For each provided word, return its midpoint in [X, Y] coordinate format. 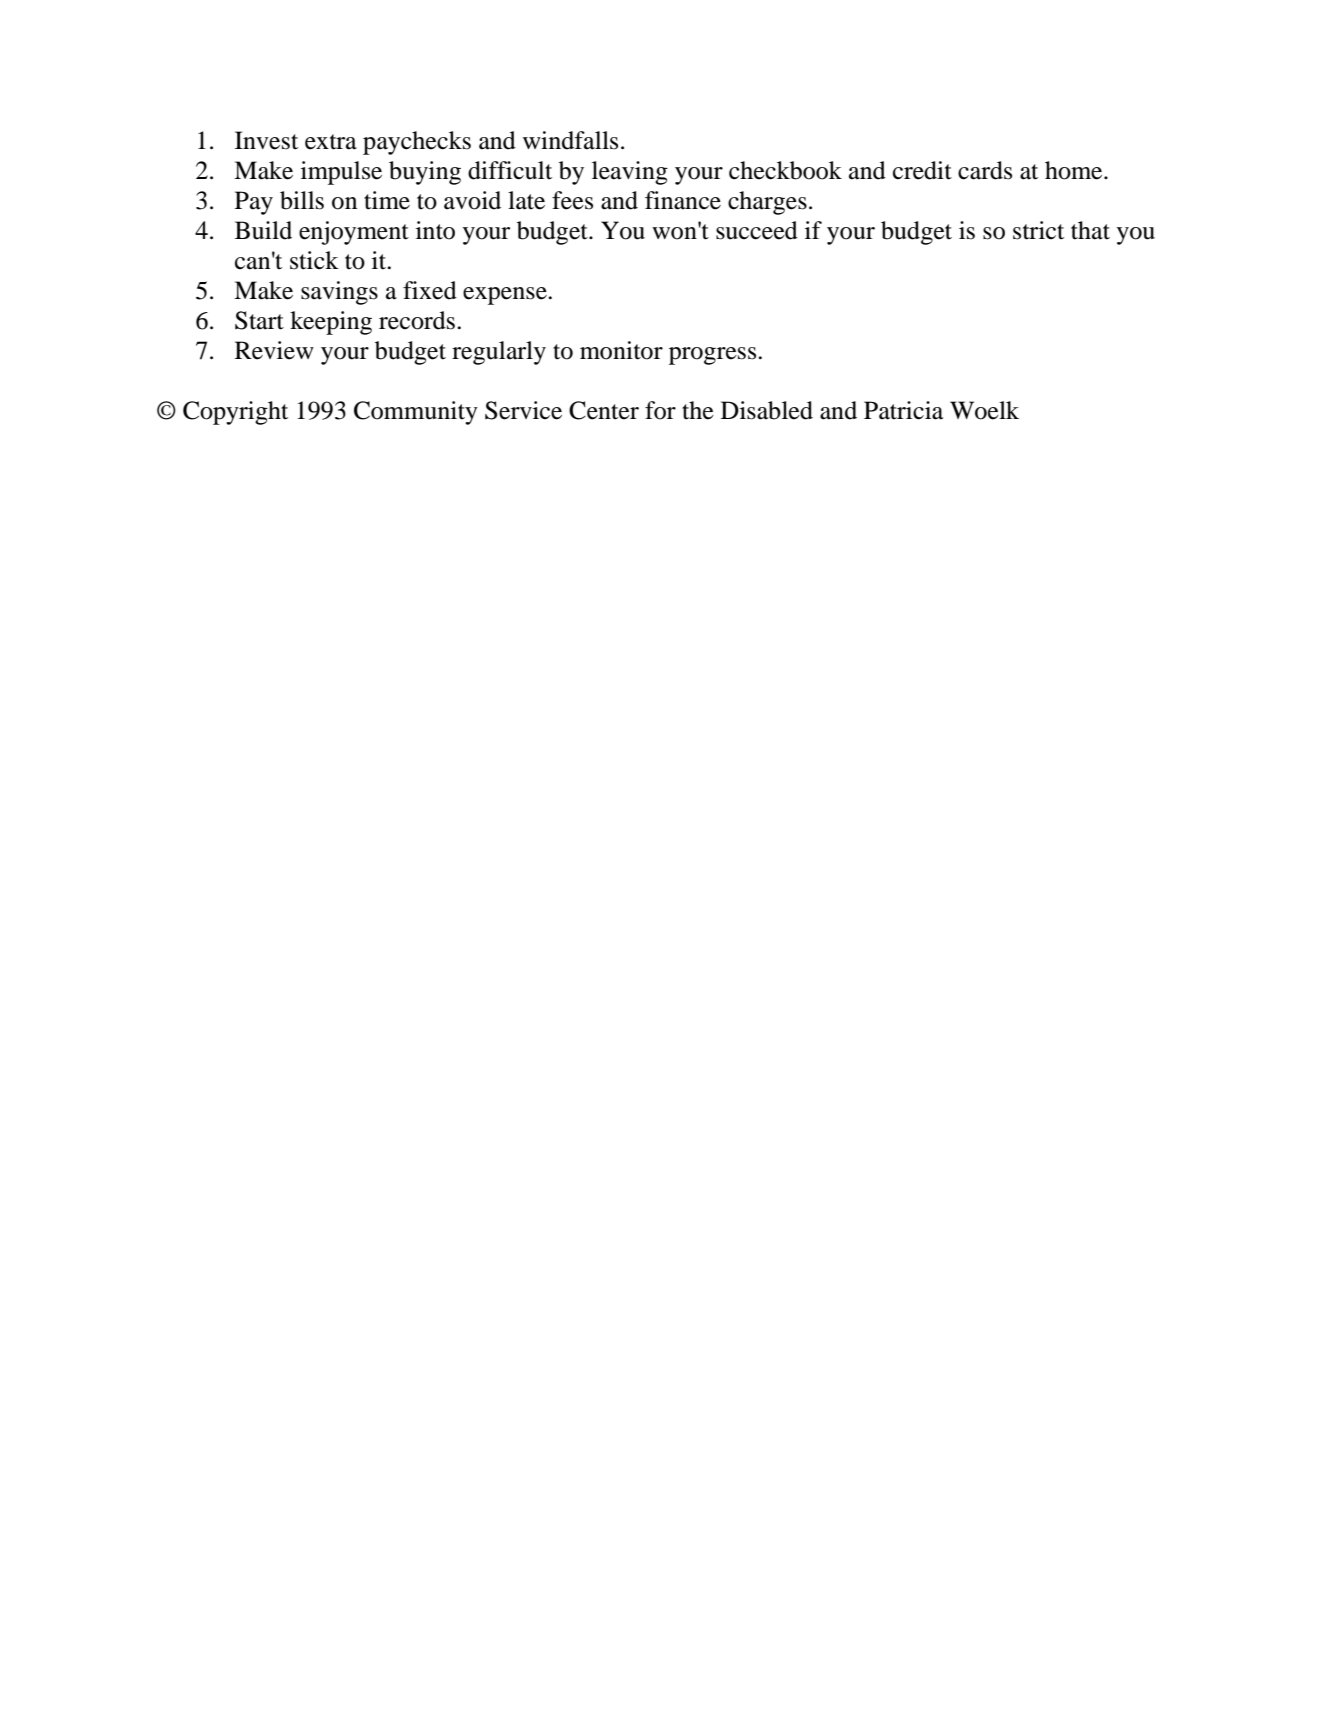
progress [714, 356]
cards [985, 170]
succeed [757, 230]
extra [331, 142]
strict [1038, 230]
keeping [331, 323]
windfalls [570, 140]
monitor [621, 350]
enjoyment [354, 233]
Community [416, 413]
